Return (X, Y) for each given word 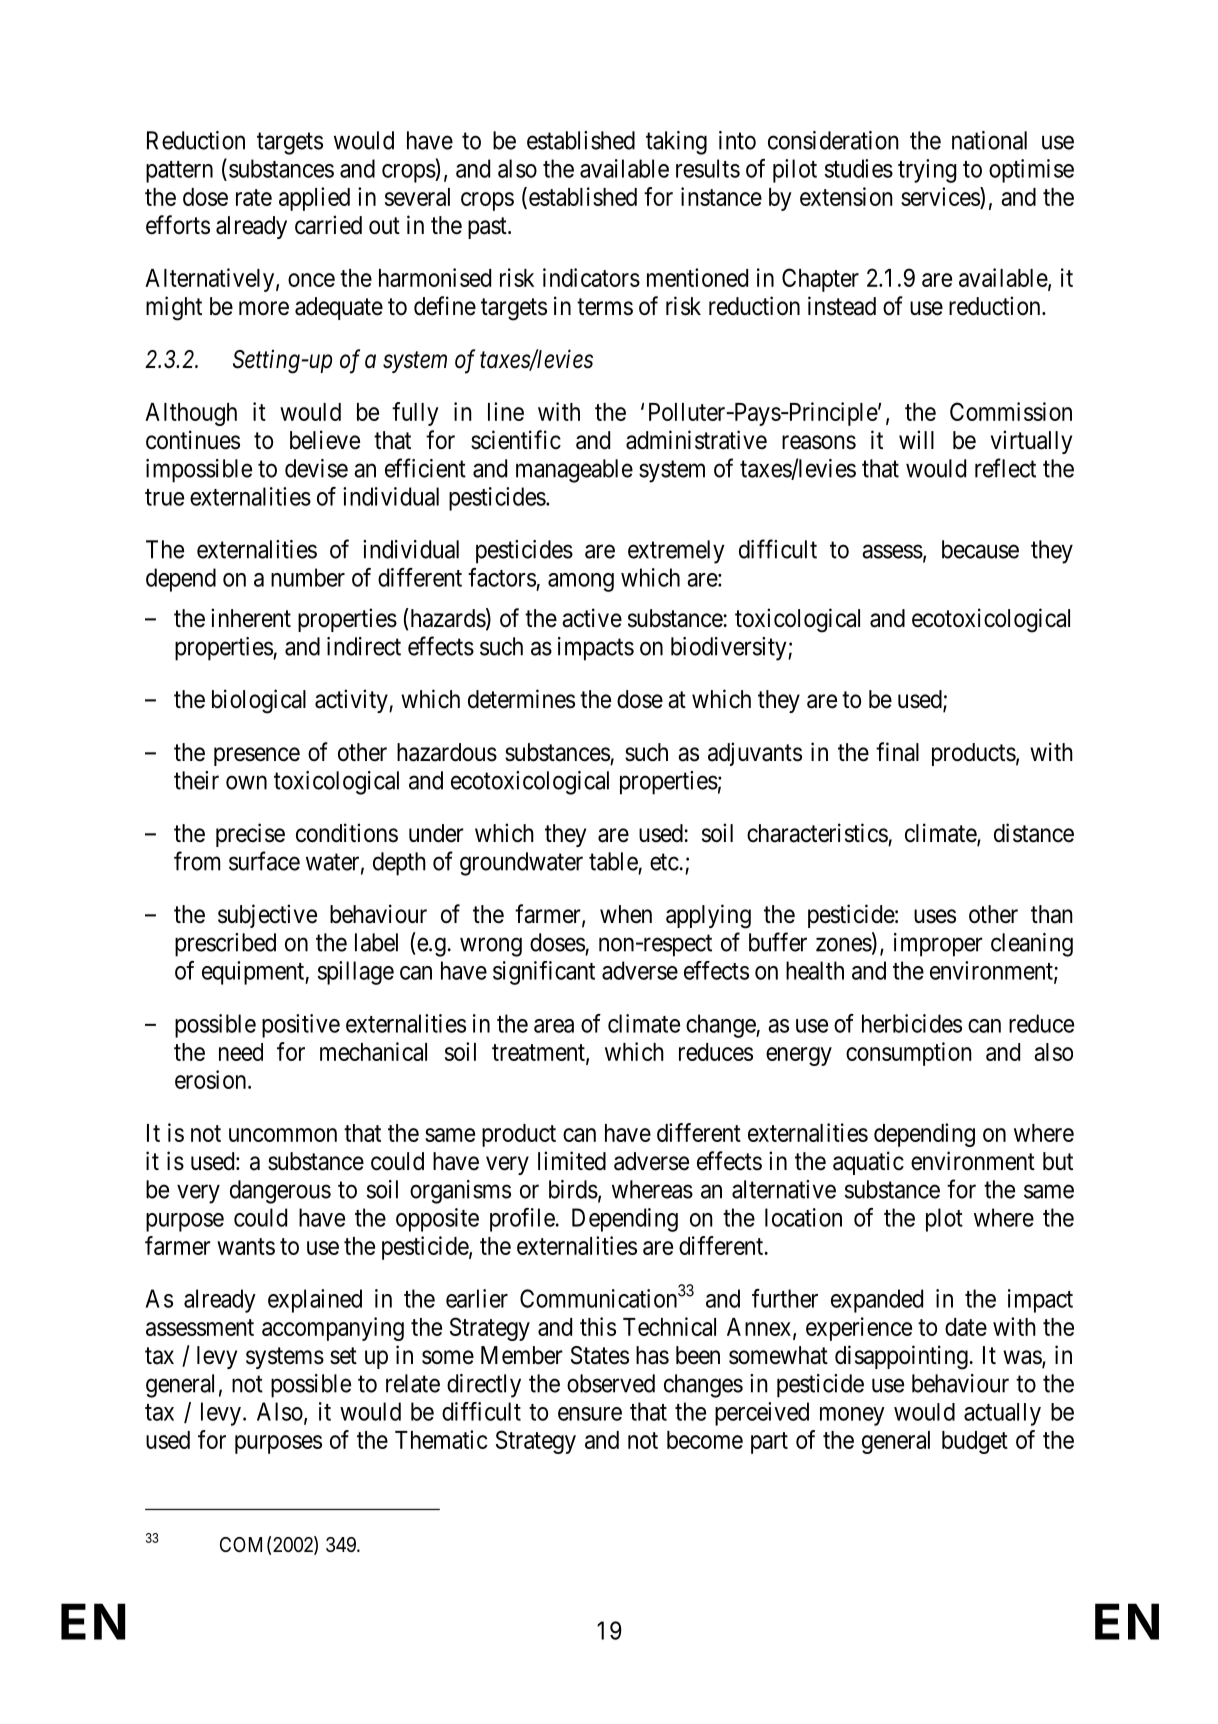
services (941, 196)
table (613, 861)
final (897, 752)
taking (676, 143)
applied (314, 199)
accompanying (333, 1329)
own (246, 782)
